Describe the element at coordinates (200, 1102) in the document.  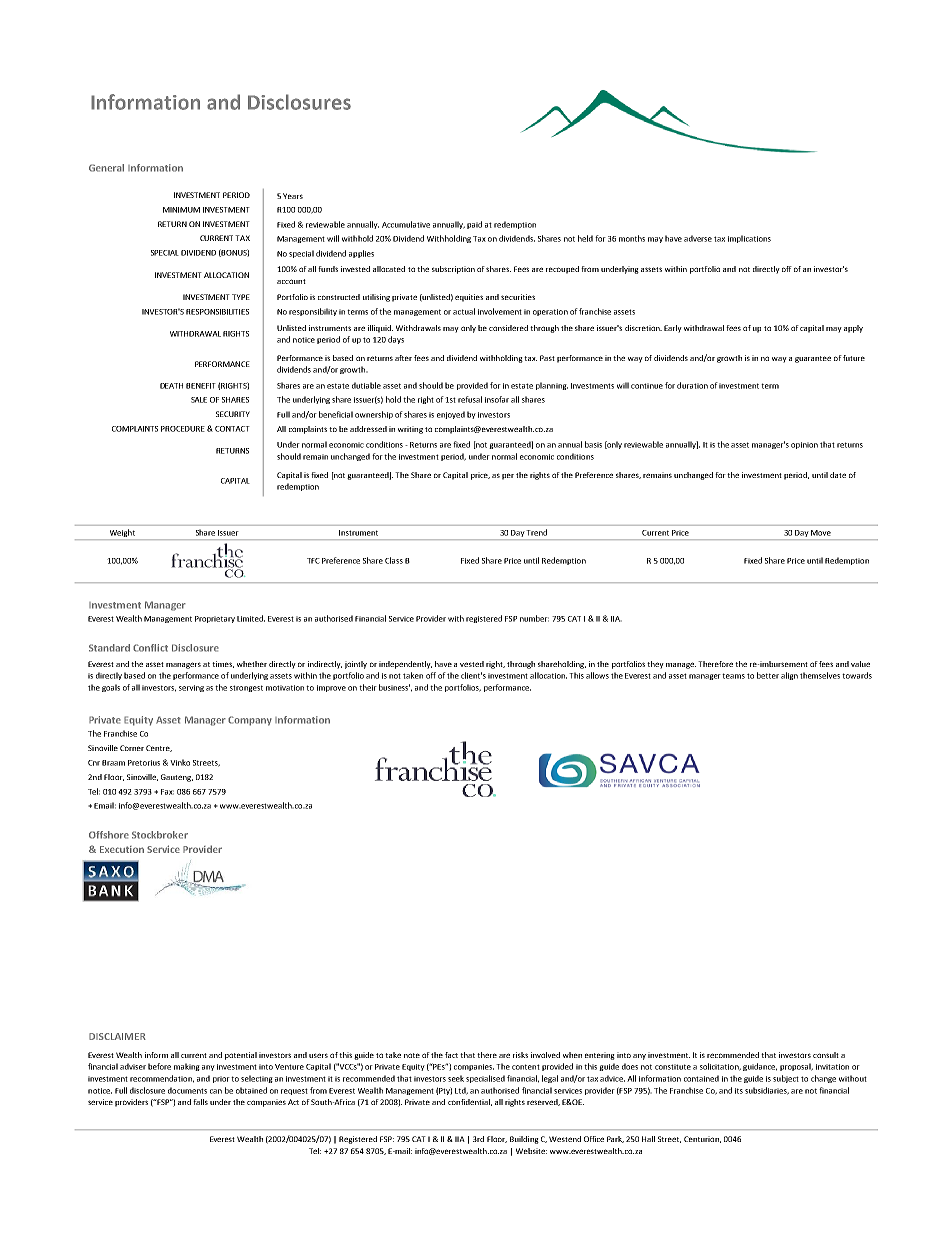
I see `falls` at that location.
